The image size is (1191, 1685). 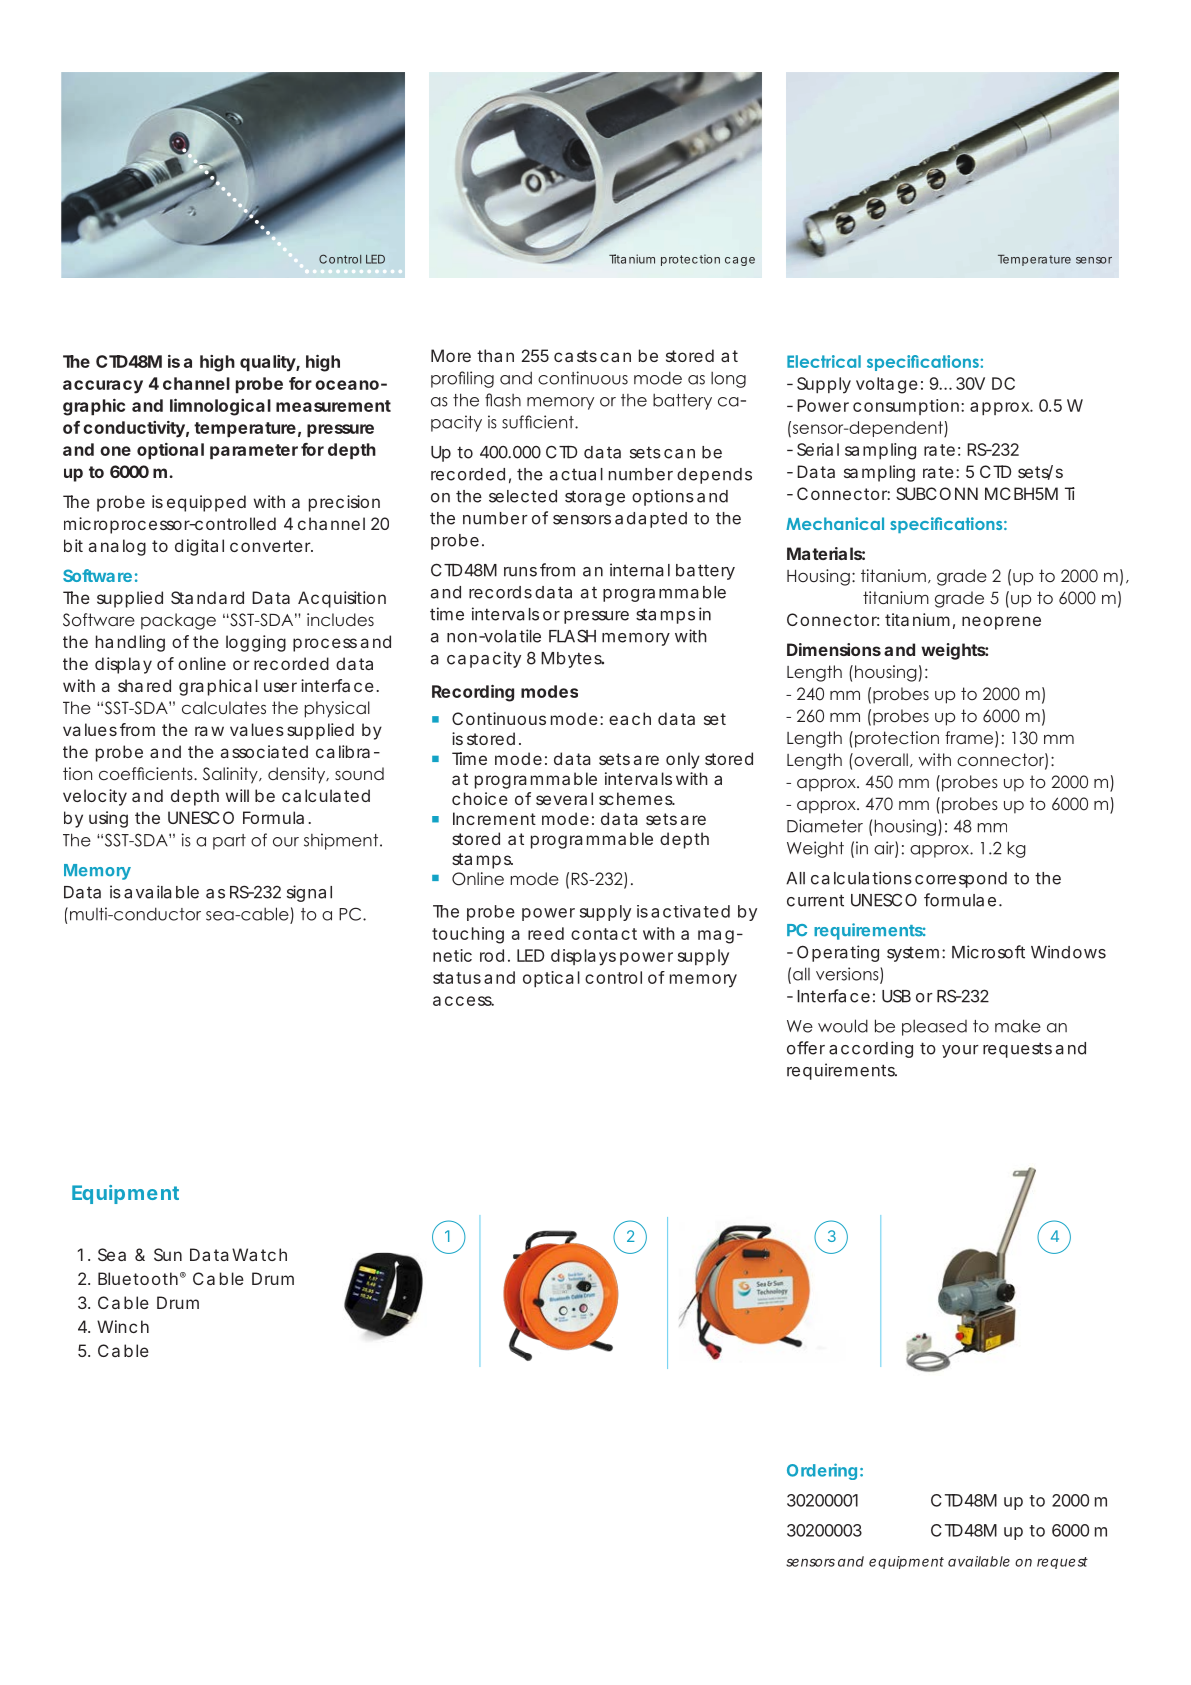 I want to click on part, so click(x=229, y=842).
